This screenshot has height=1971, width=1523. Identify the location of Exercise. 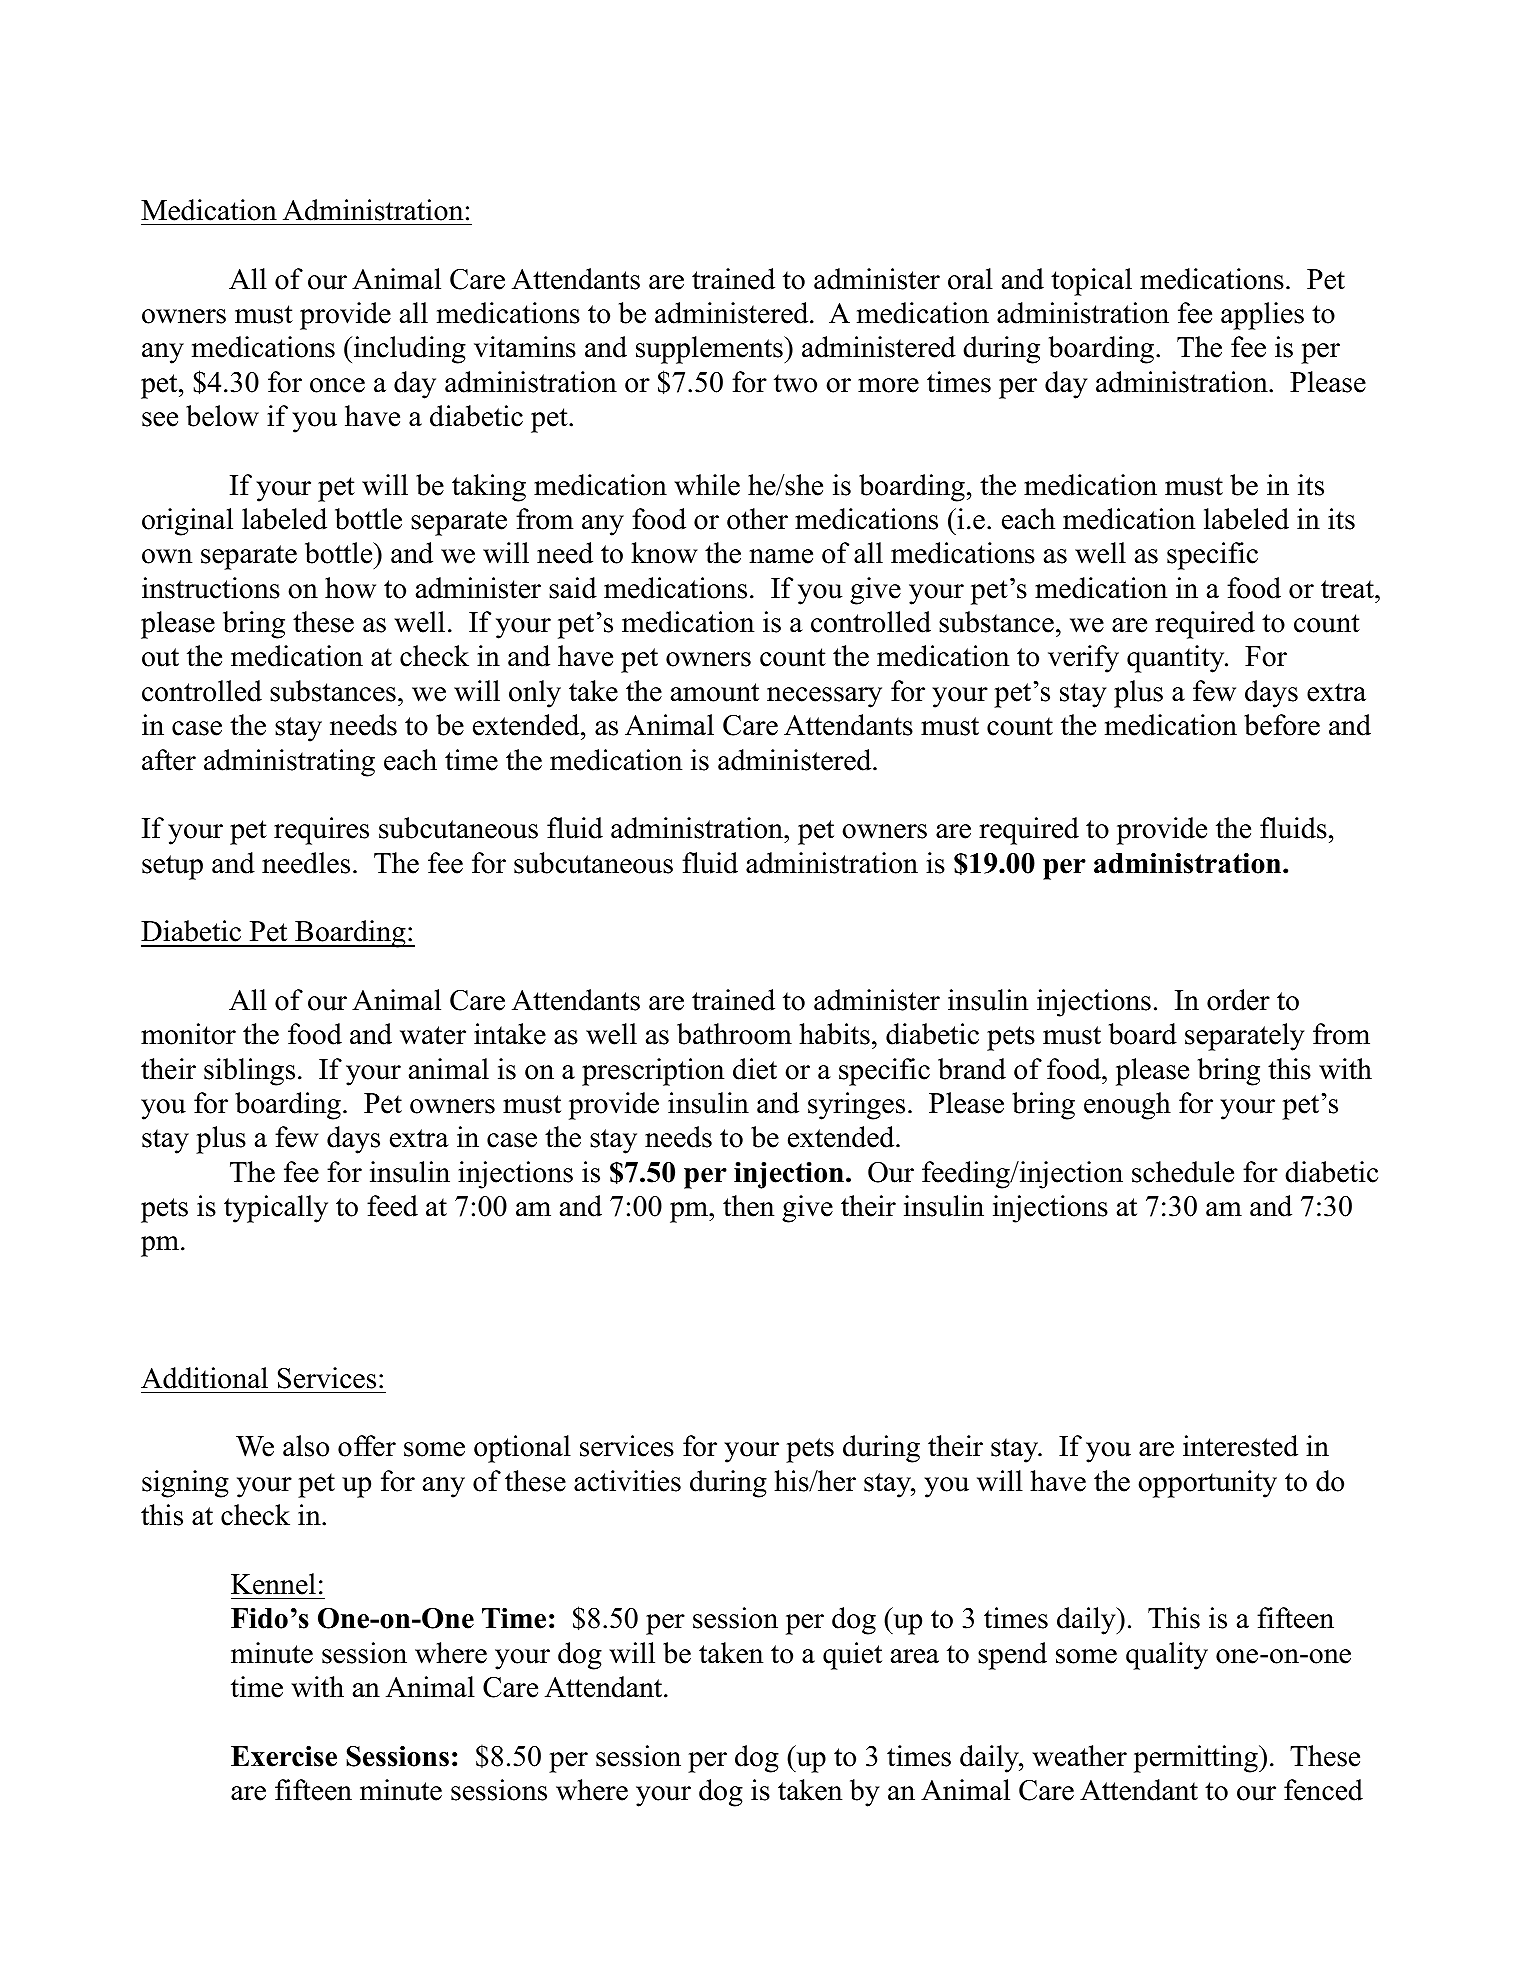
(284, 1756).
